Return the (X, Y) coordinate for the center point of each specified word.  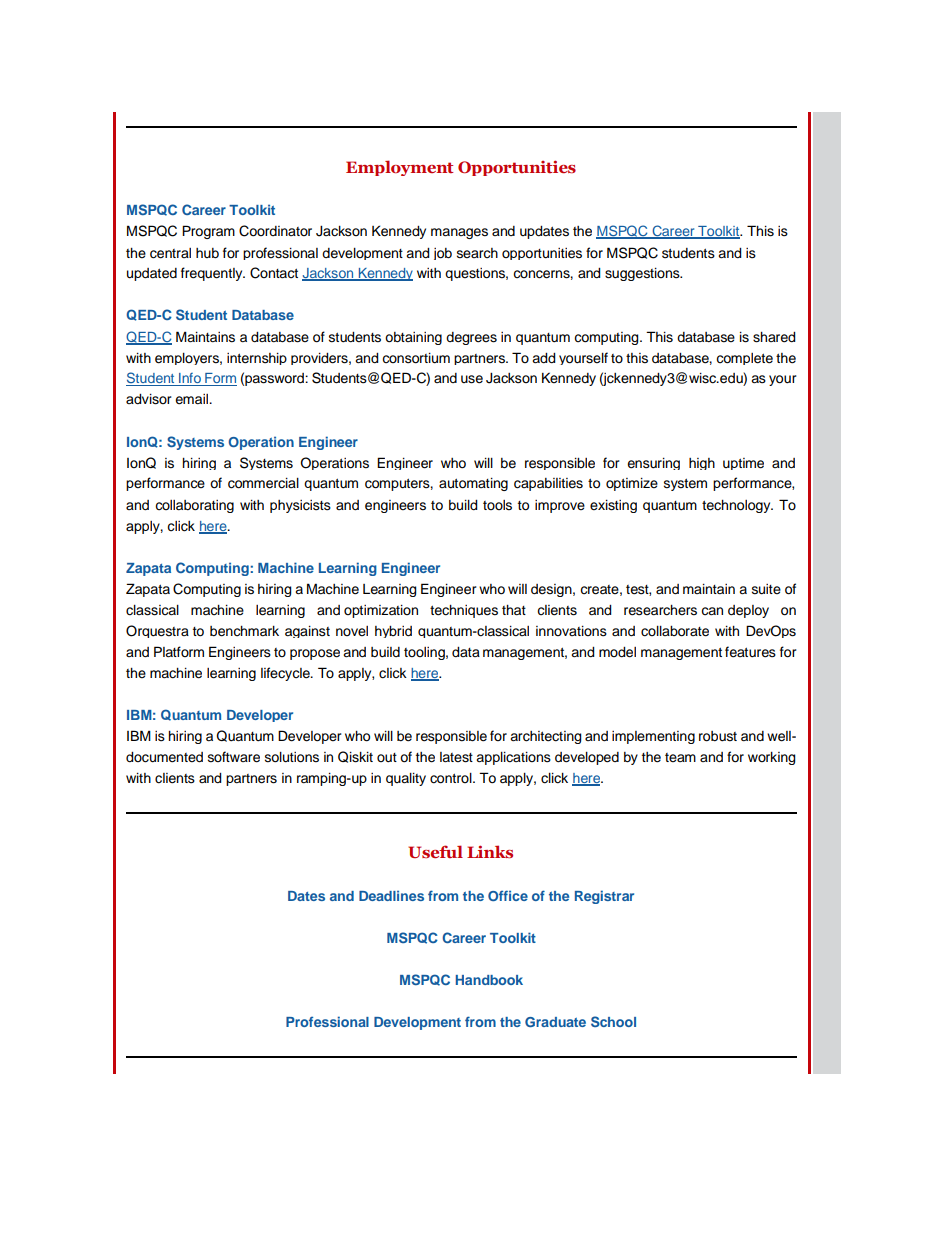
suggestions (643, 274)
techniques (464, 611)
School (613, 1021)
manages (459, 233)
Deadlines (391, 895)
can (712, 611)
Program (208, 232)
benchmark (244, 631)
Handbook (489, 980)
